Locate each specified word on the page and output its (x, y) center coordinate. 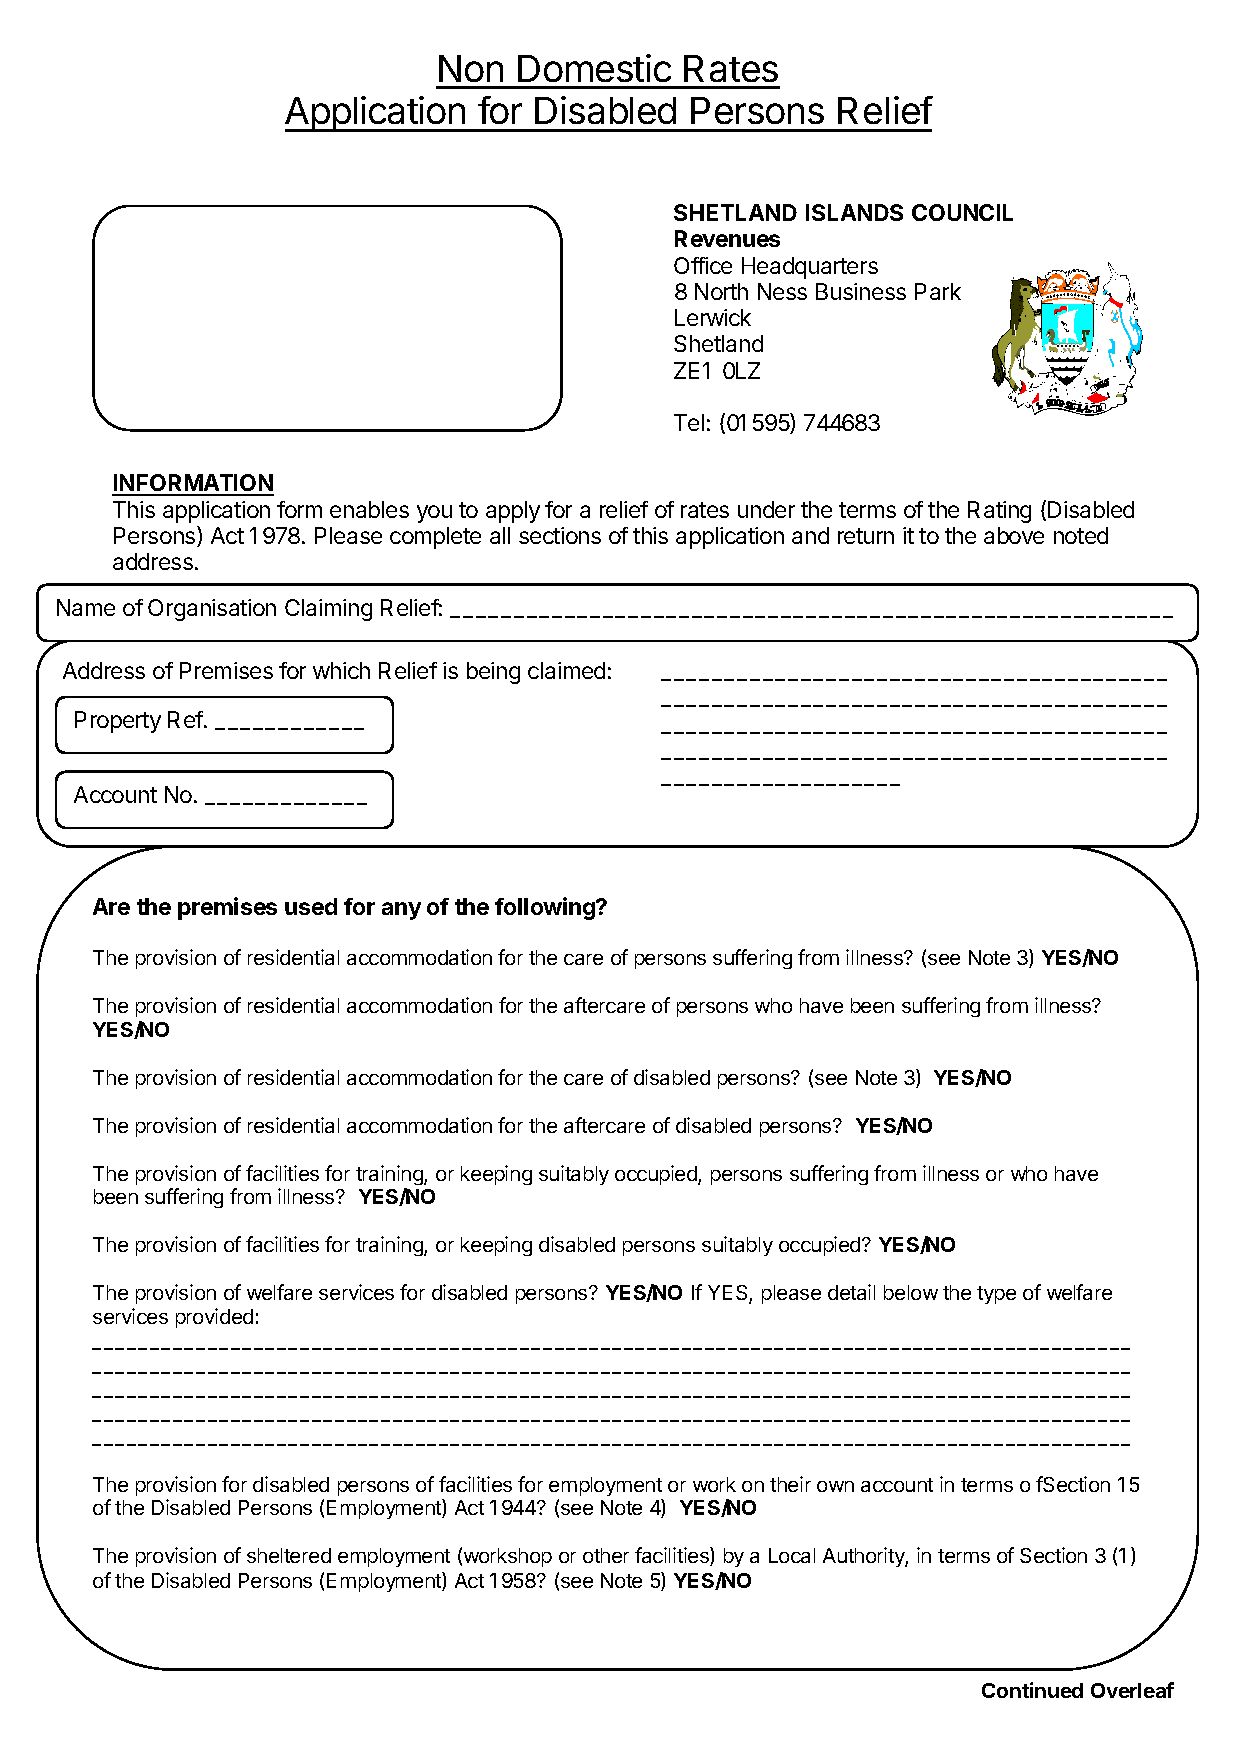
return (866, 536)
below (911, 1292)
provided (214, 1318)
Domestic (594, 68)
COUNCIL (962, 212)
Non (471, 68)
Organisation (212, 610)
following (546, 908)
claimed (566, 670)
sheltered (289, 1555)
